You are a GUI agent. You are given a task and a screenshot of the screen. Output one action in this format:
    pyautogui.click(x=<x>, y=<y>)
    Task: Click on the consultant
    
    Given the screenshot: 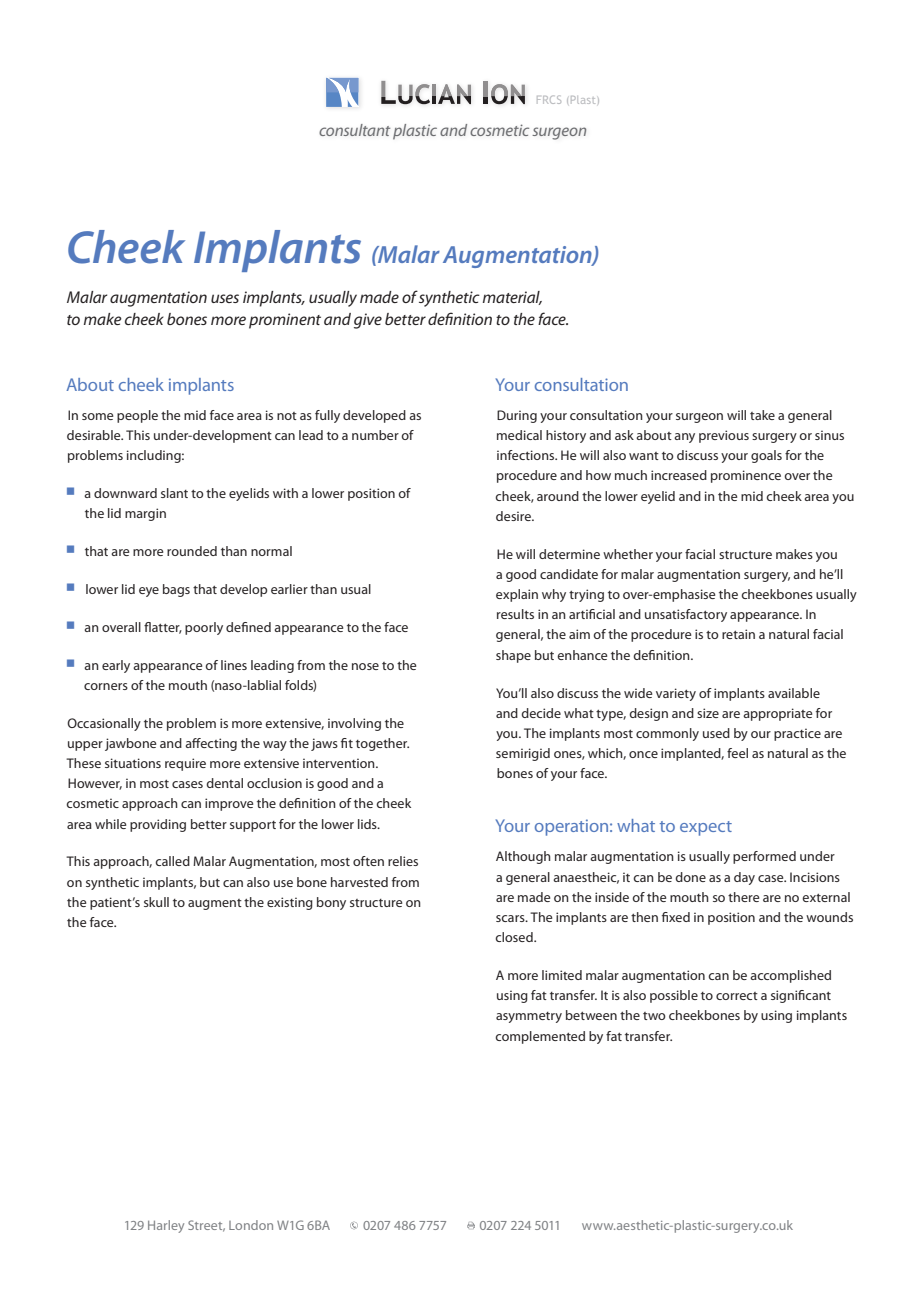 What is the action you would take?
    pyautogui.click(x=354, y=130)
